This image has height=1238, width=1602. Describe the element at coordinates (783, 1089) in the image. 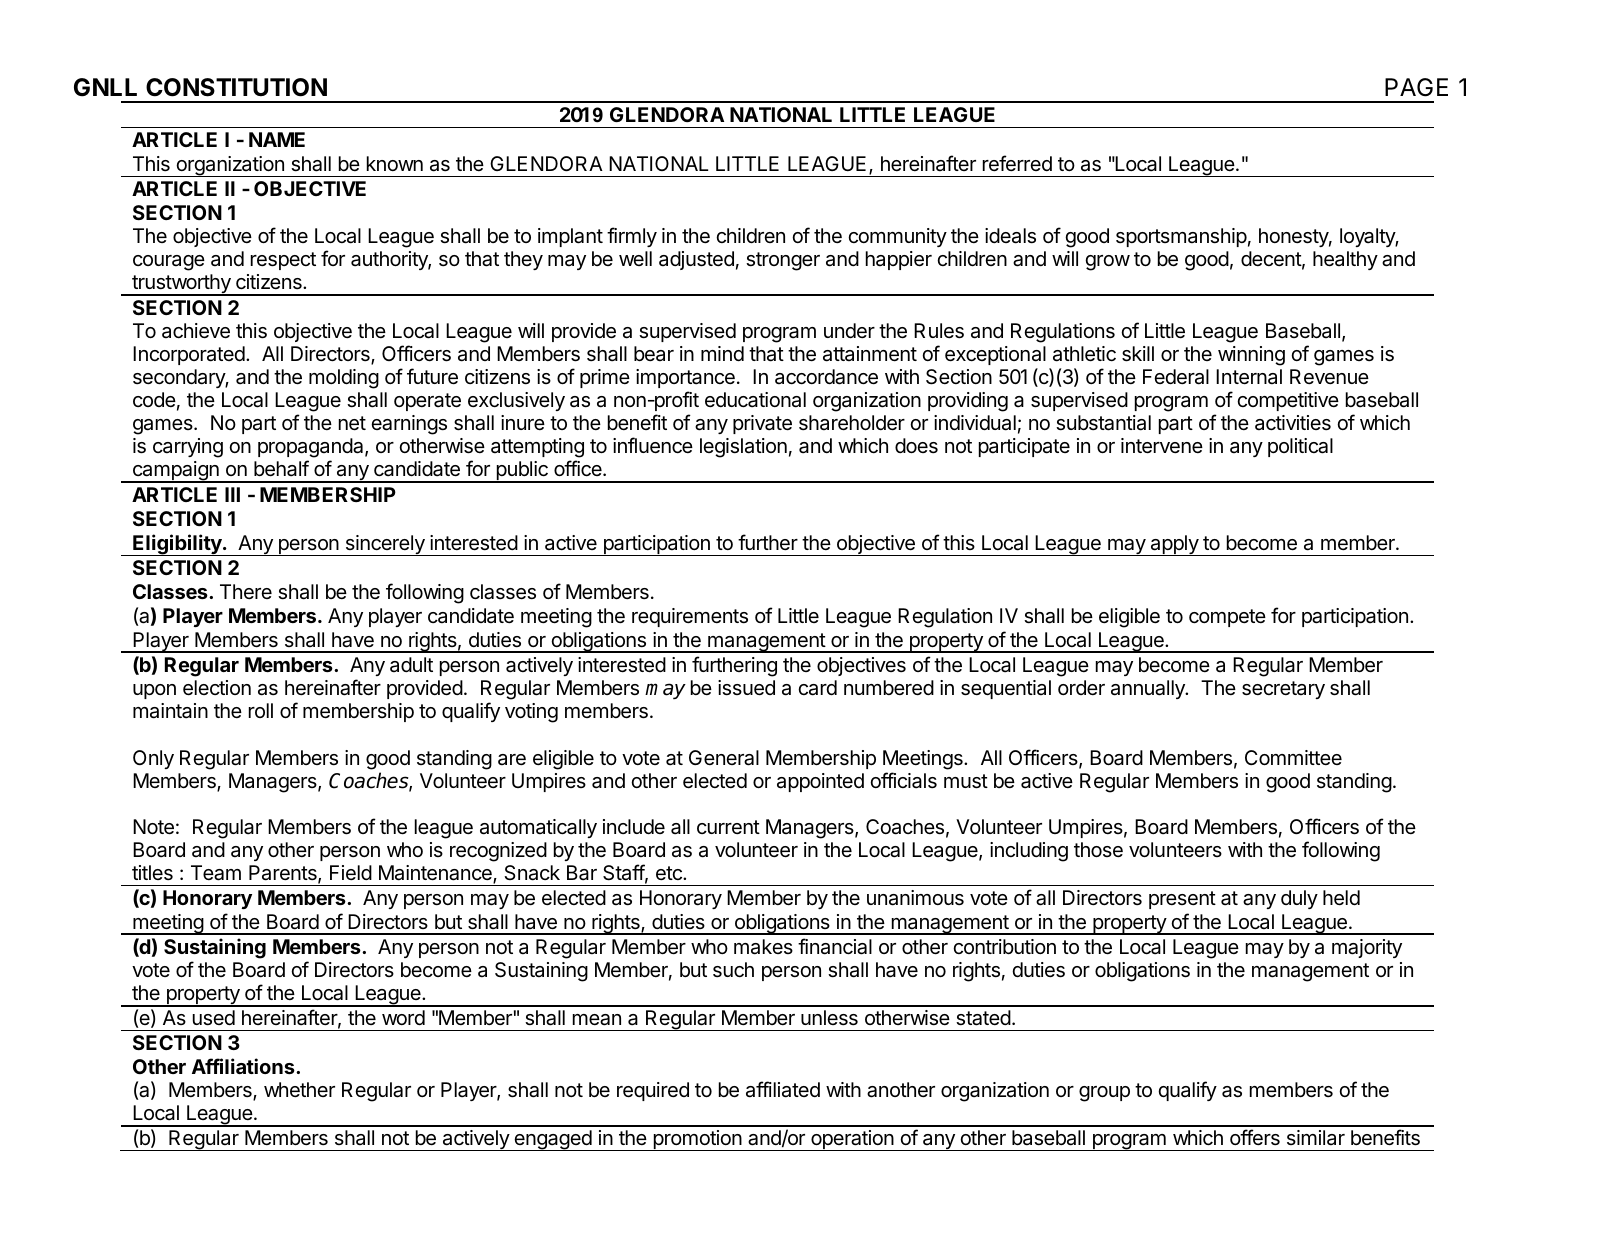

I see `affiliated` at that location.
